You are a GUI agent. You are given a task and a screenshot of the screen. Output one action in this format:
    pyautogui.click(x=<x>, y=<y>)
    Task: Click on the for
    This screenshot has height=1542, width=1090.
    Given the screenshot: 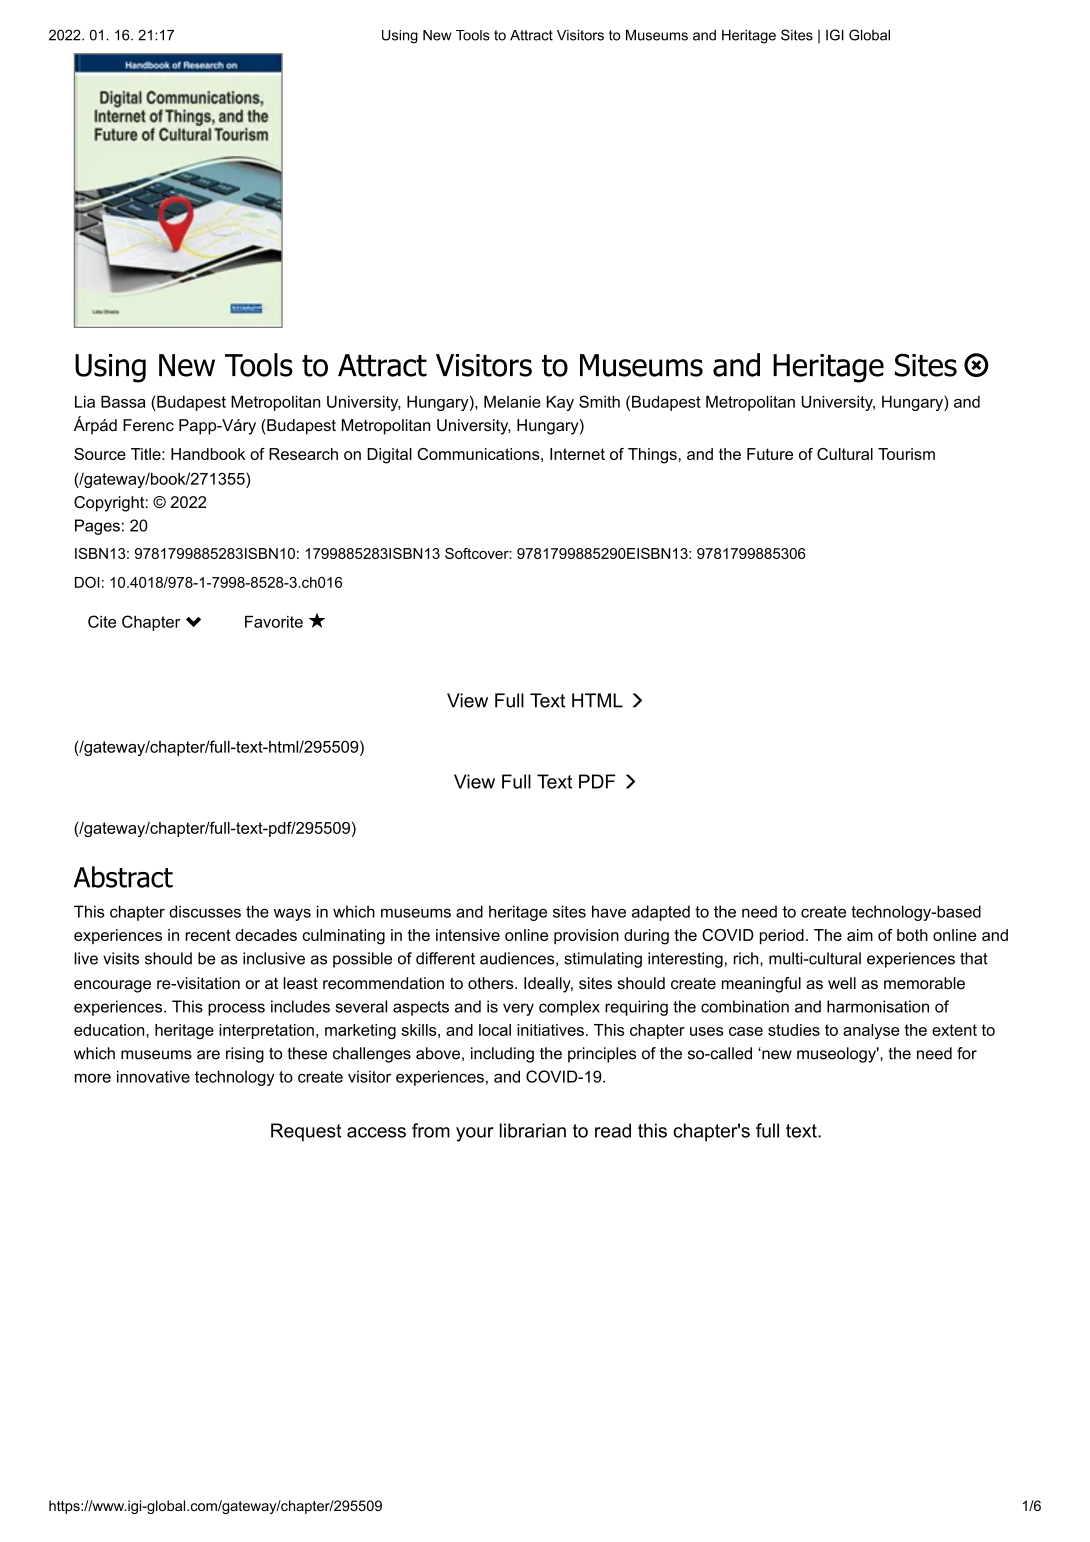 What is the action you would take?
    pyautogui.click(x=967, y=1053)
